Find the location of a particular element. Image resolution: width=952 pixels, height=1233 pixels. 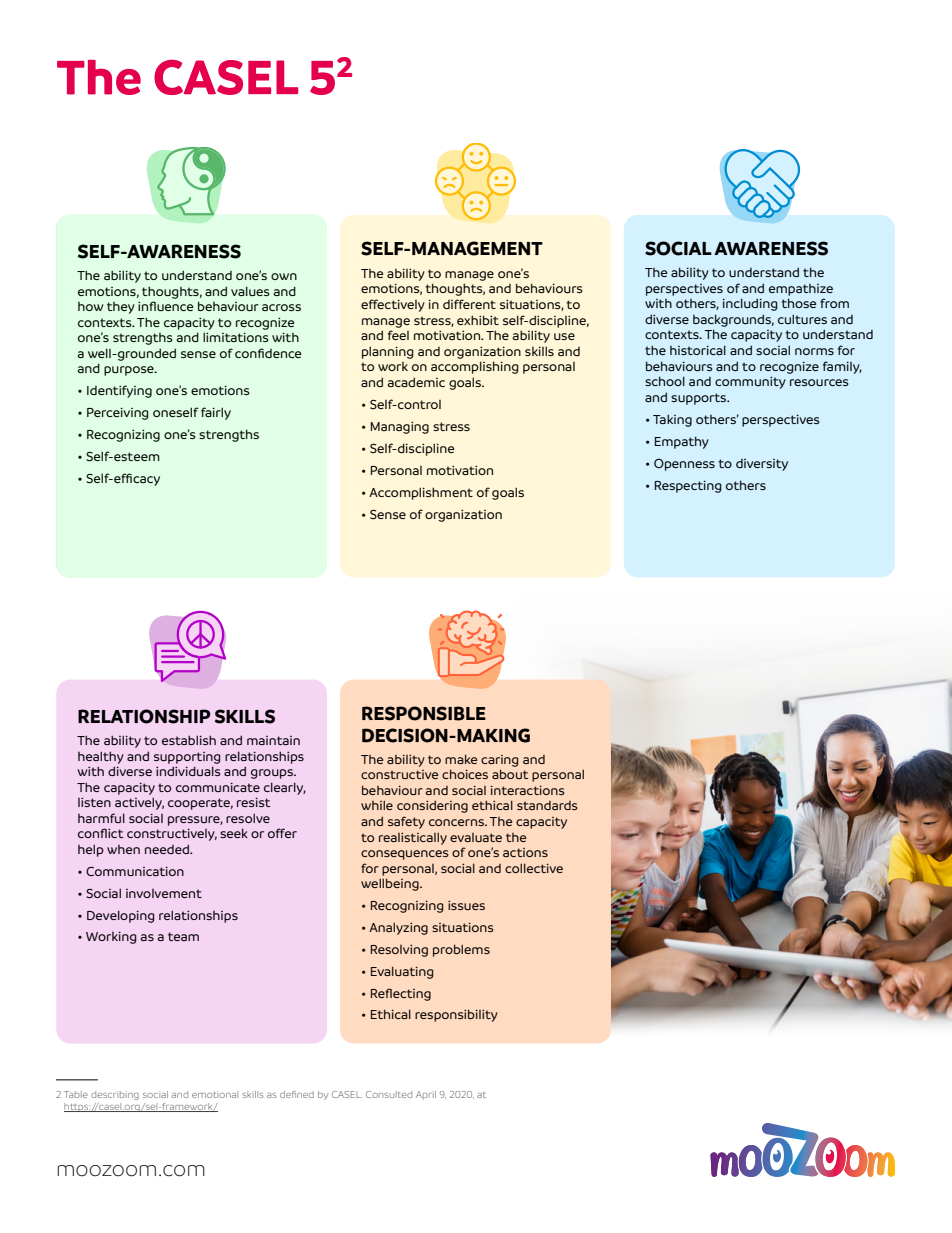

issues is located at coordinates (466, 905).
